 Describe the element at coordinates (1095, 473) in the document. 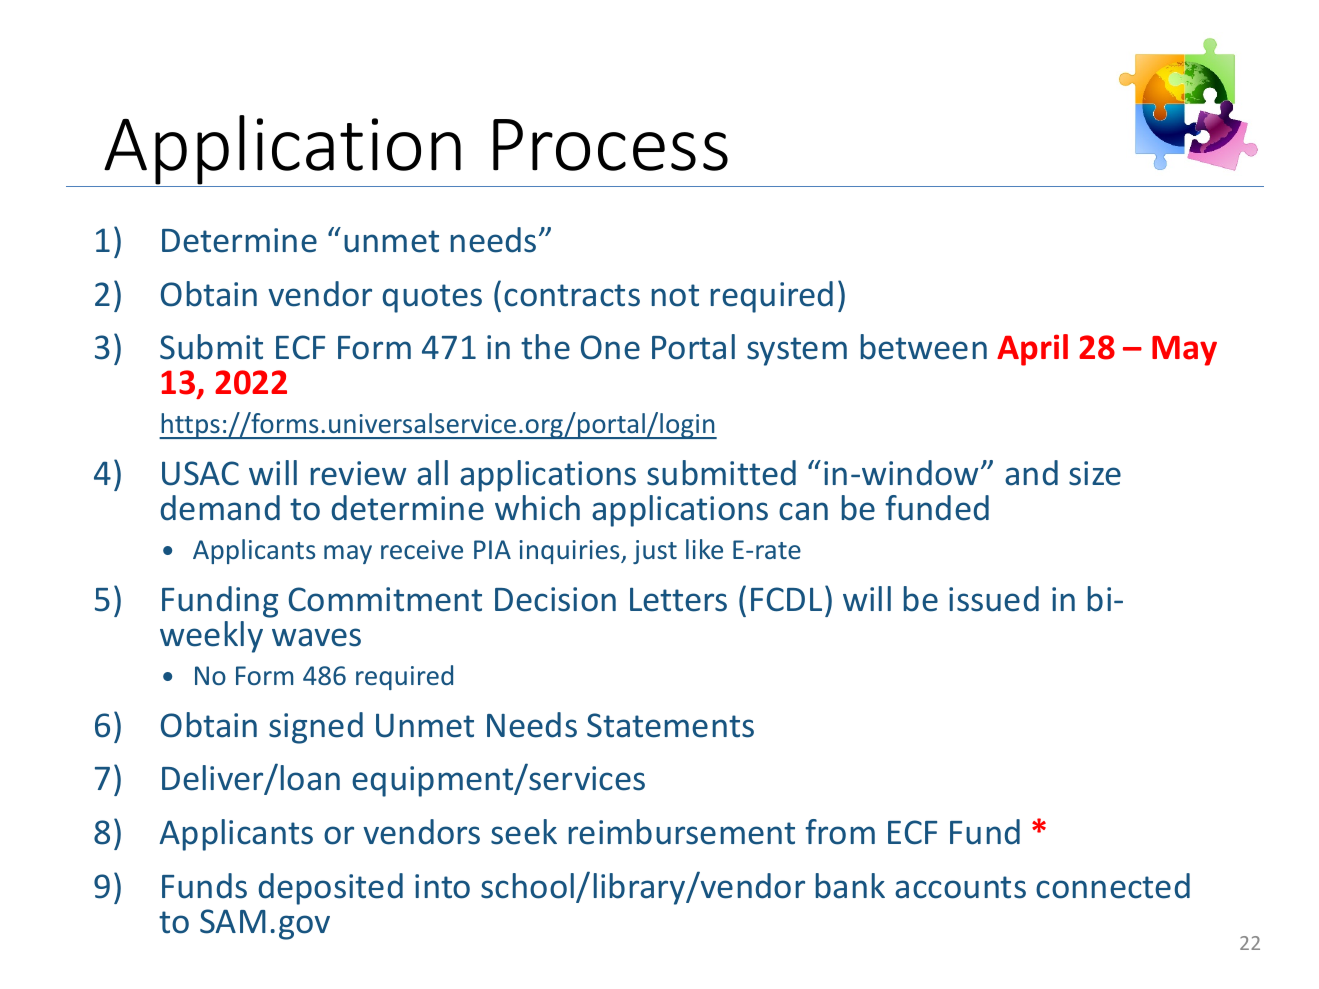

I see `size` at that location.
